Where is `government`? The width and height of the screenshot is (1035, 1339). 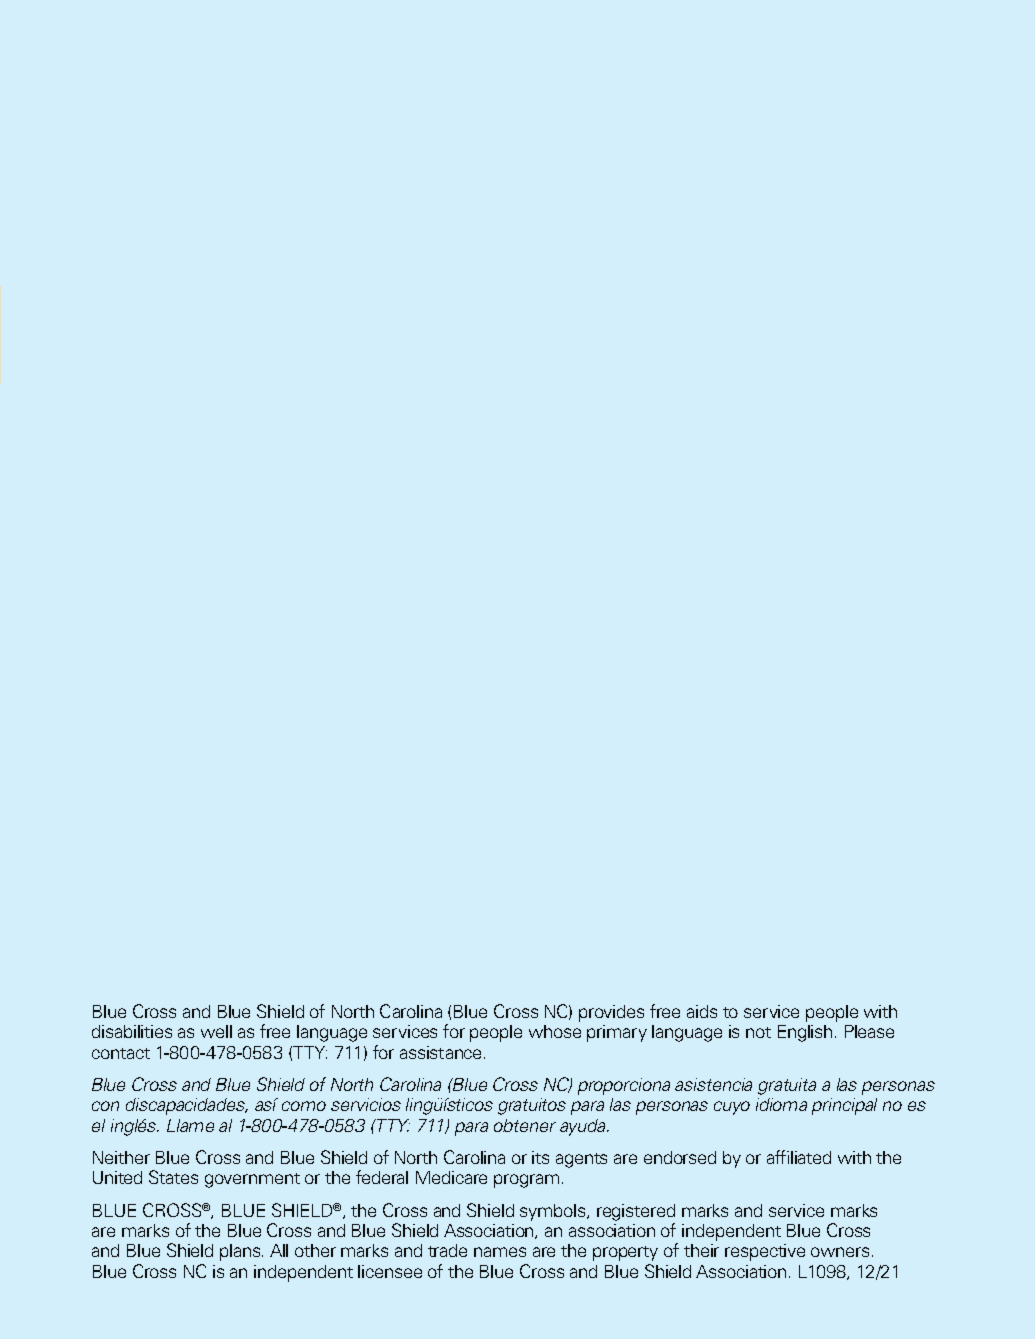 government is located at coordinates (252, 1180).
